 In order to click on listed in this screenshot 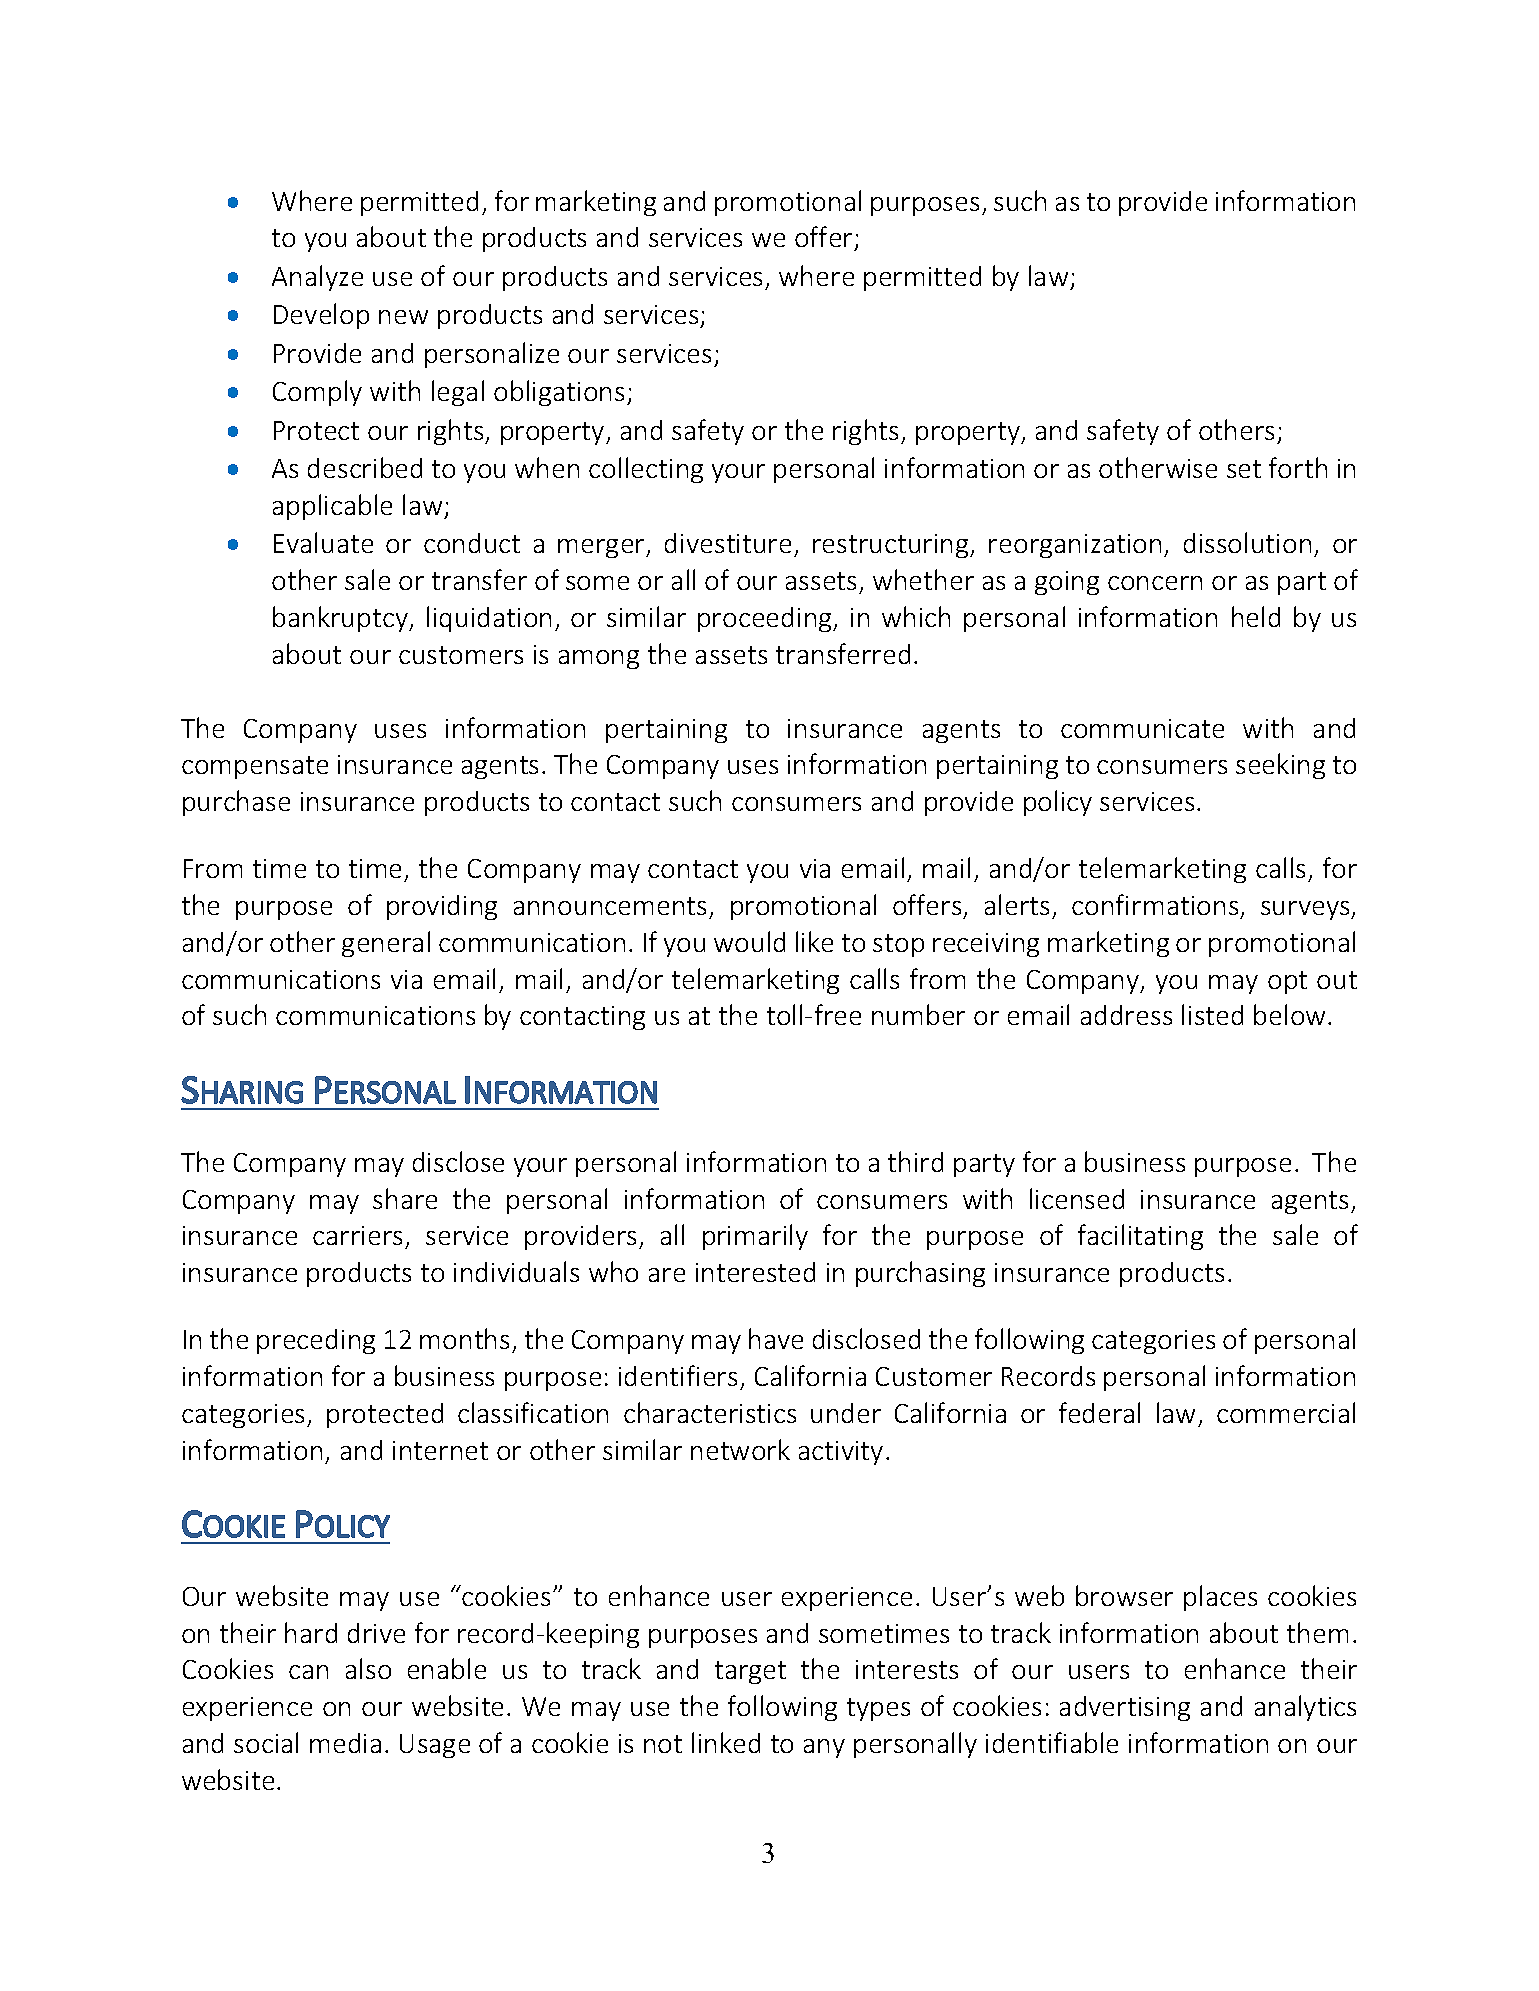, I will do `click(1212, 1014)`.
